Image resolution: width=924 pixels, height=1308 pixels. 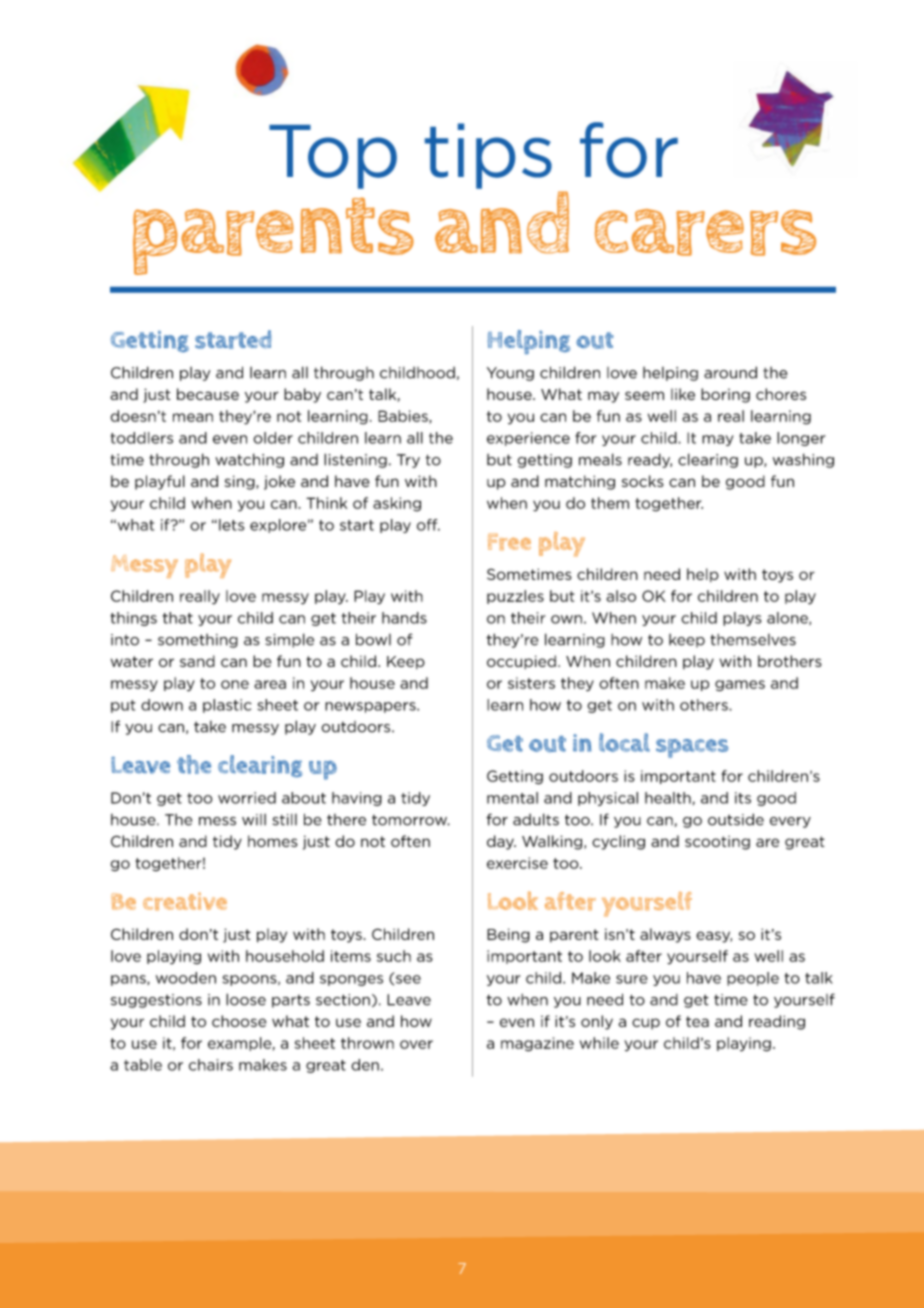 What do you see at coordinates (333, 157) in the image?
I see `Top` at bounding box center [333, 157].
